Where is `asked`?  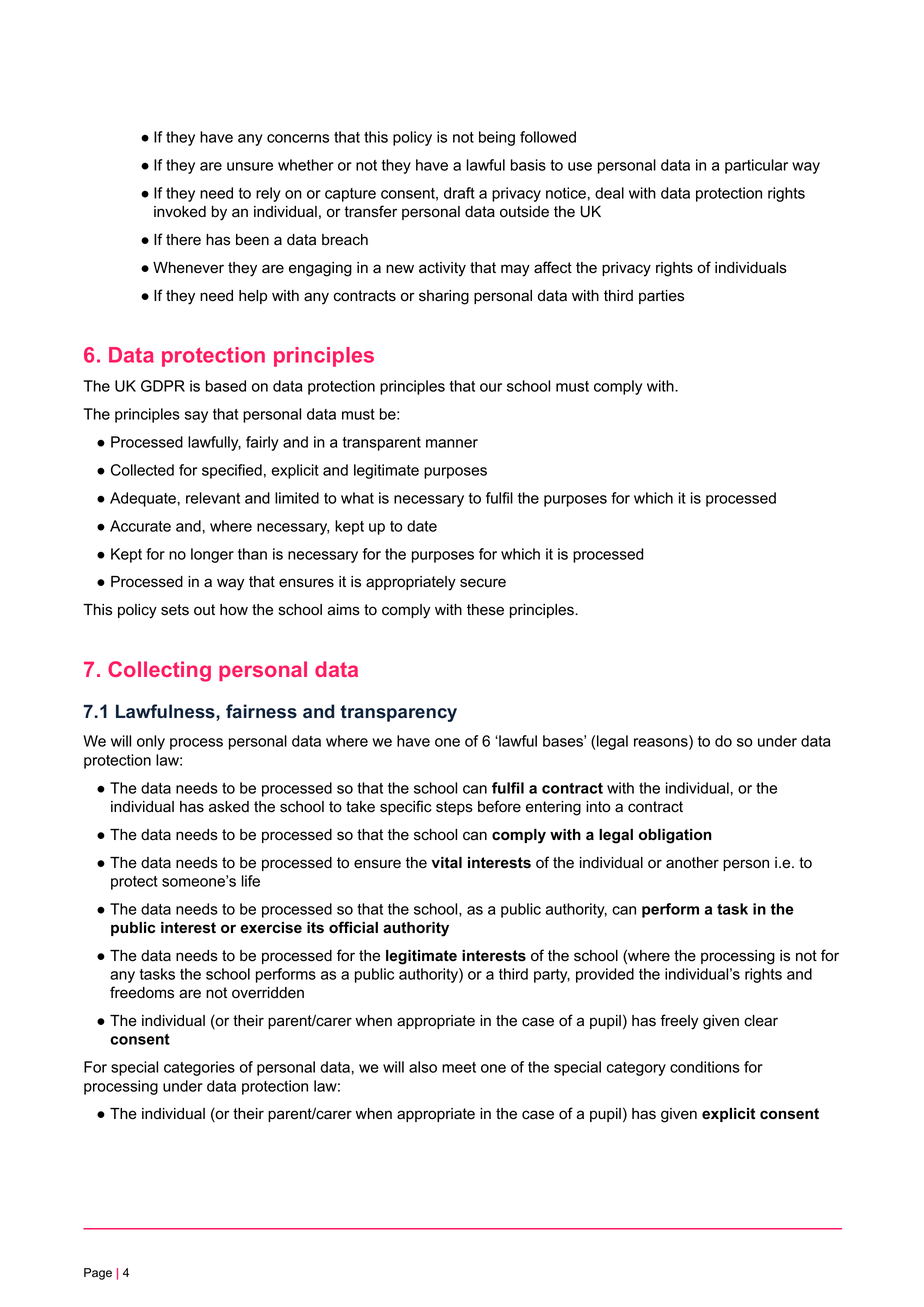
asked is located at coordinates (229, 807).
